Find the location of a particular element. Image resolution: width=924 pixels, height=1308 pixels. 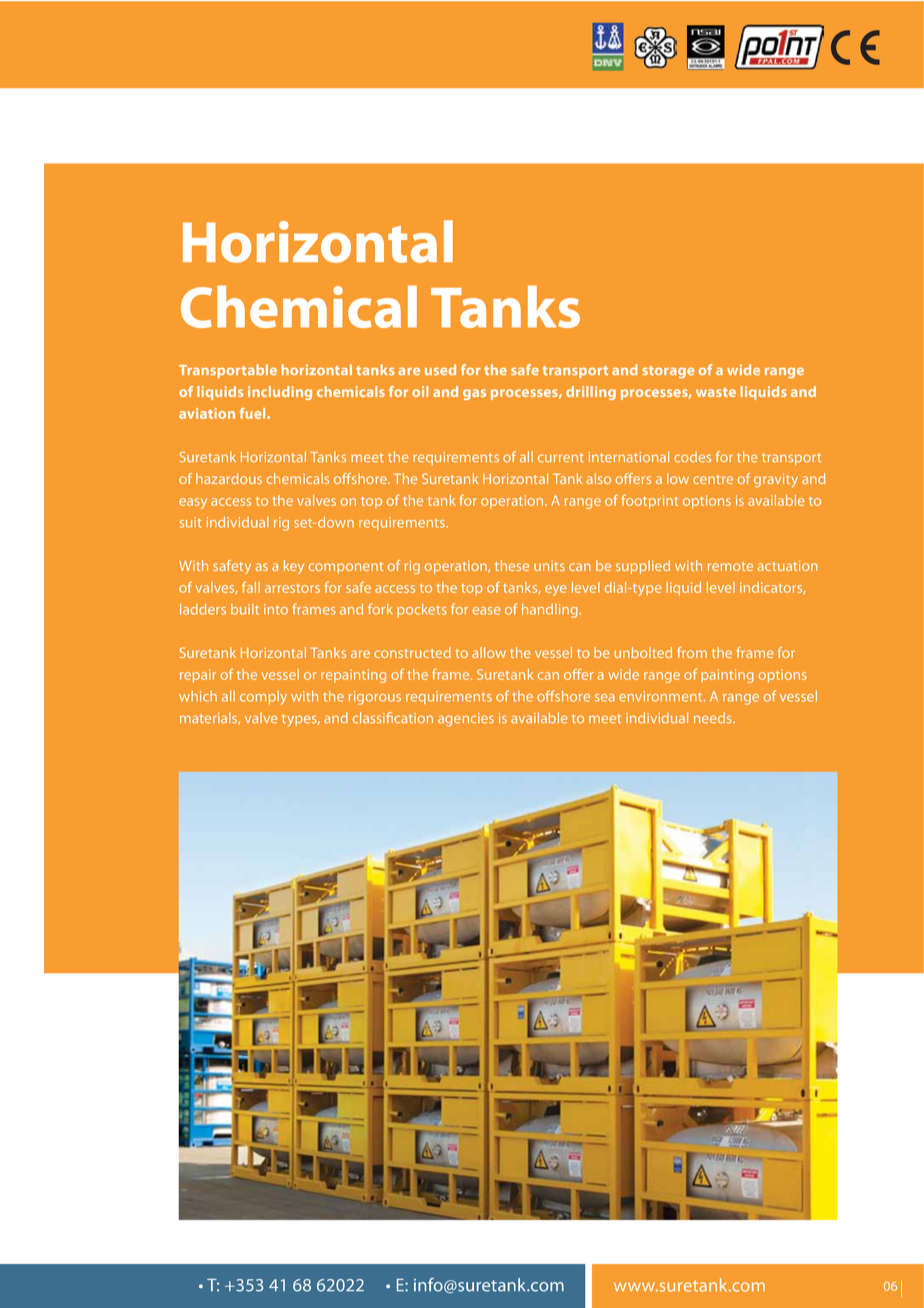

also is located at coordinates (598, 478).
